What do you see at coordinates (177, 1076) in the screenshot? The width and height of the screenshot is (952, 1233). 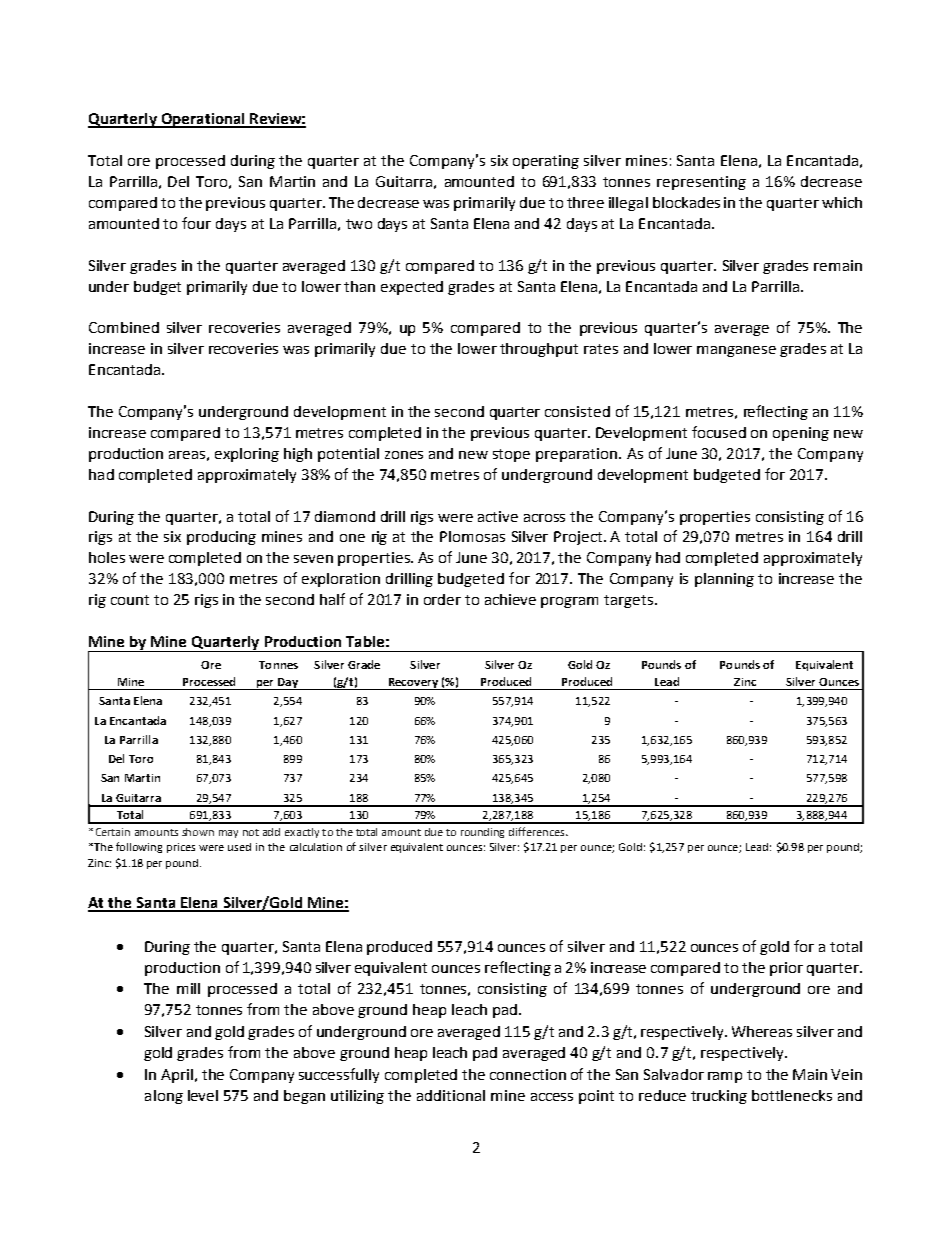 I see `April` at bounding box center [177, 1076].
